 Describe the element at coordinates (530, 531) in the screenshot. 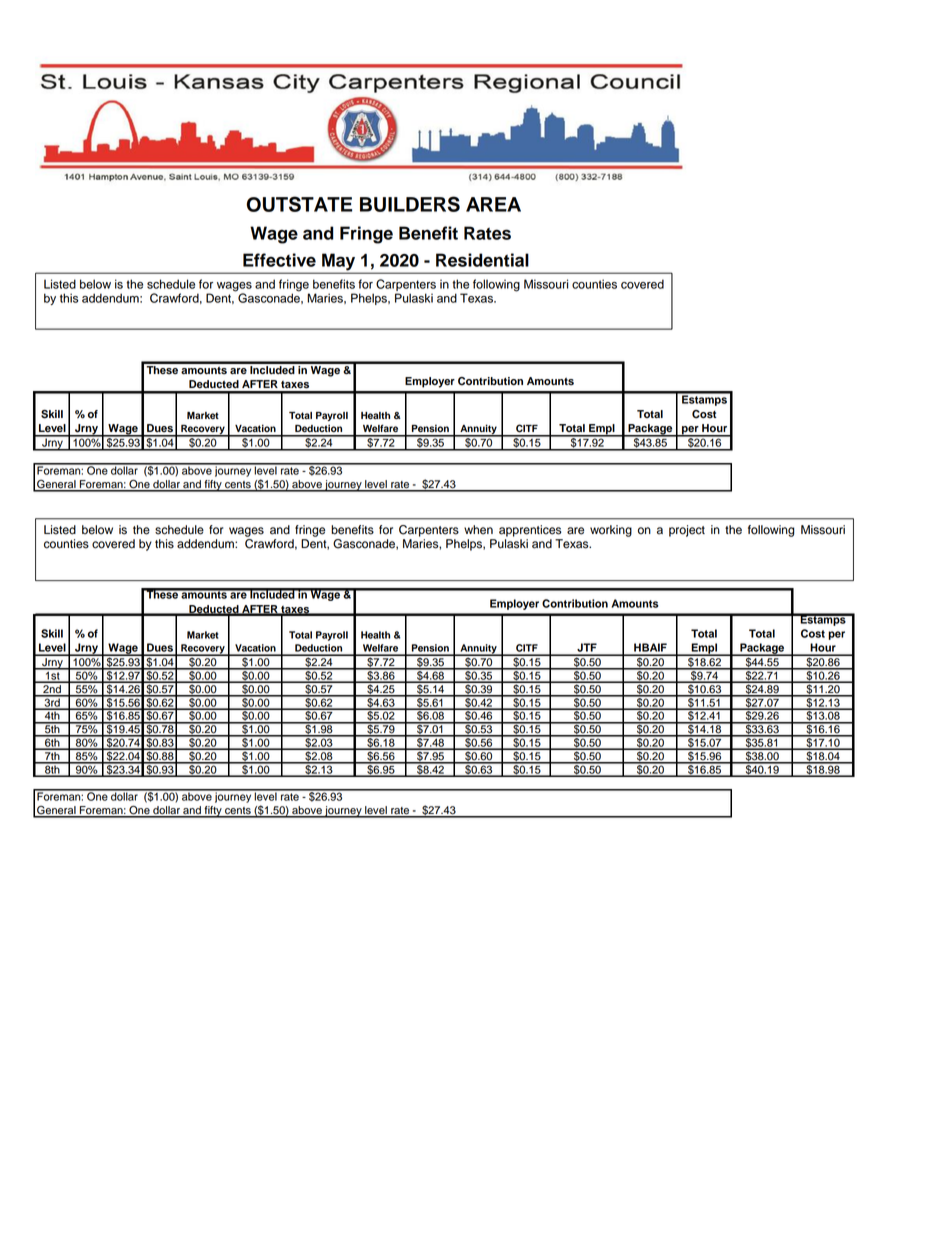

I see `apprentices` at that location.
